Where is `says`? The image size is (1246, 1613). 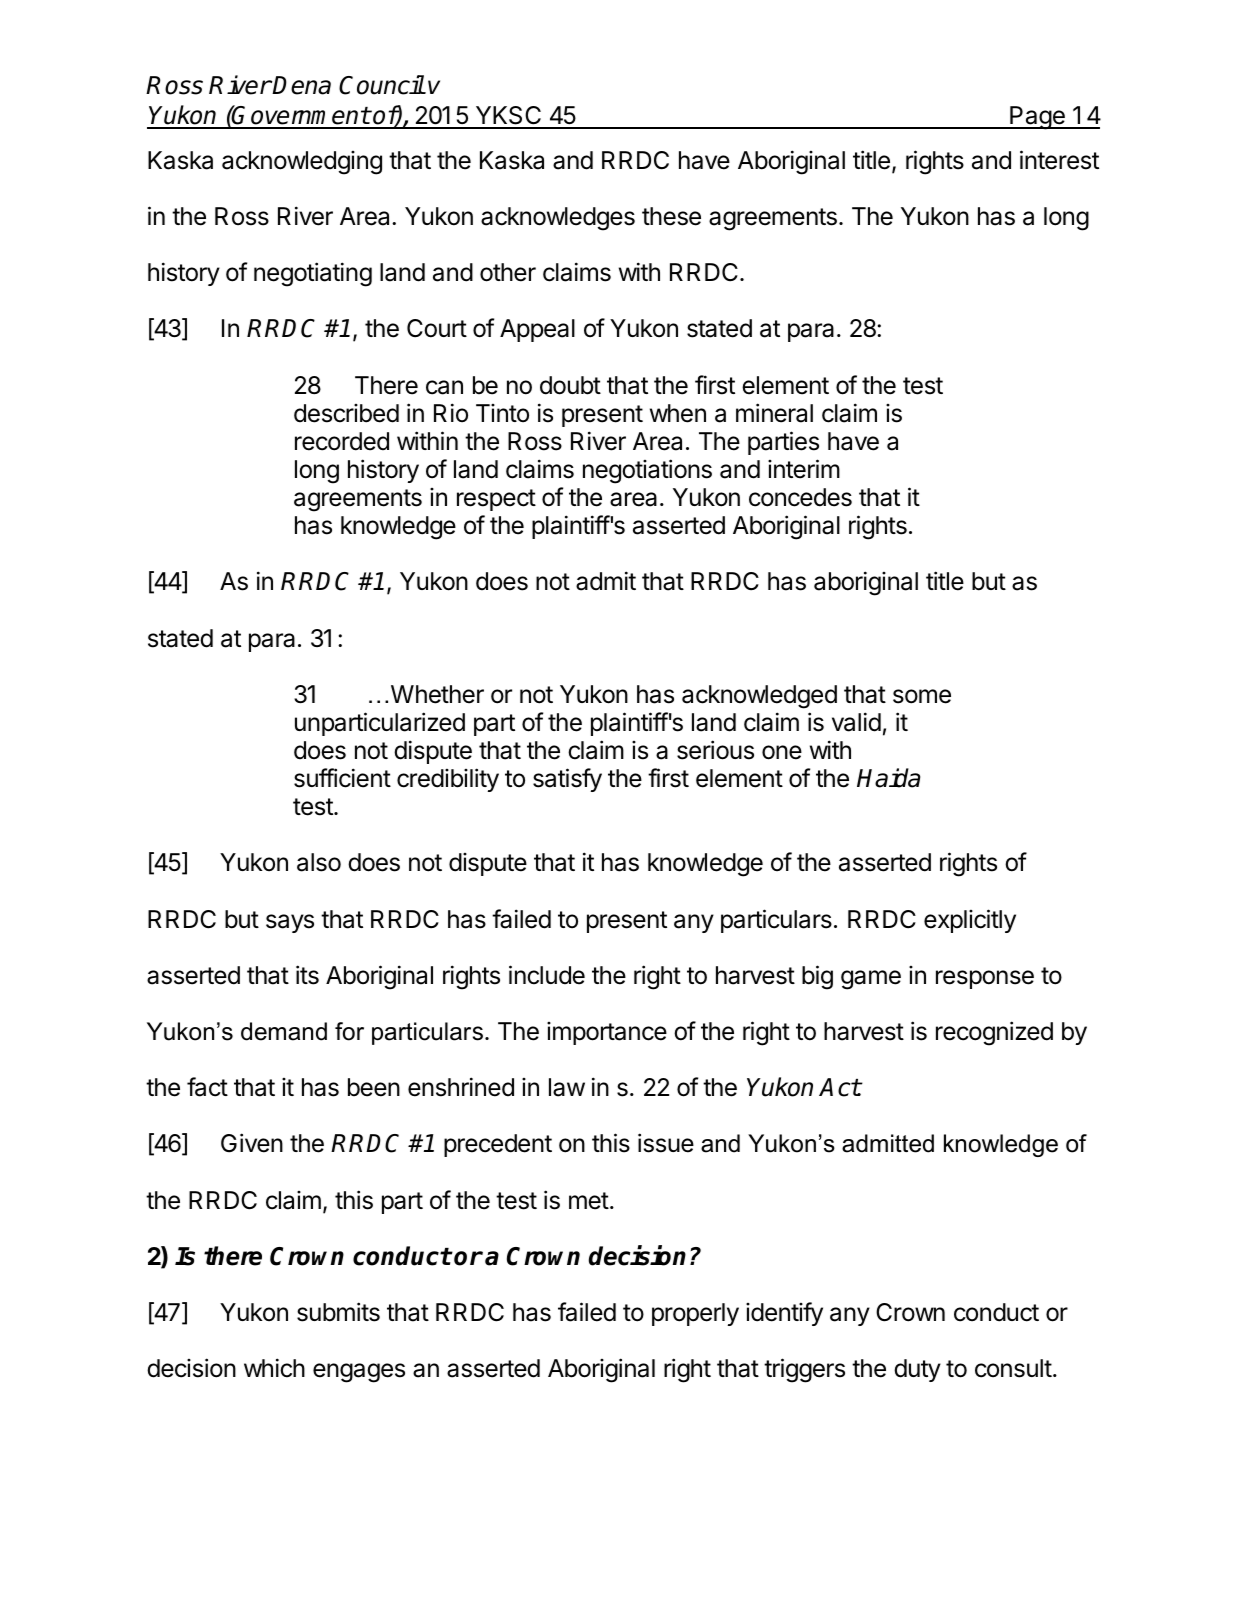 says is located at coordinates (290, 923).
